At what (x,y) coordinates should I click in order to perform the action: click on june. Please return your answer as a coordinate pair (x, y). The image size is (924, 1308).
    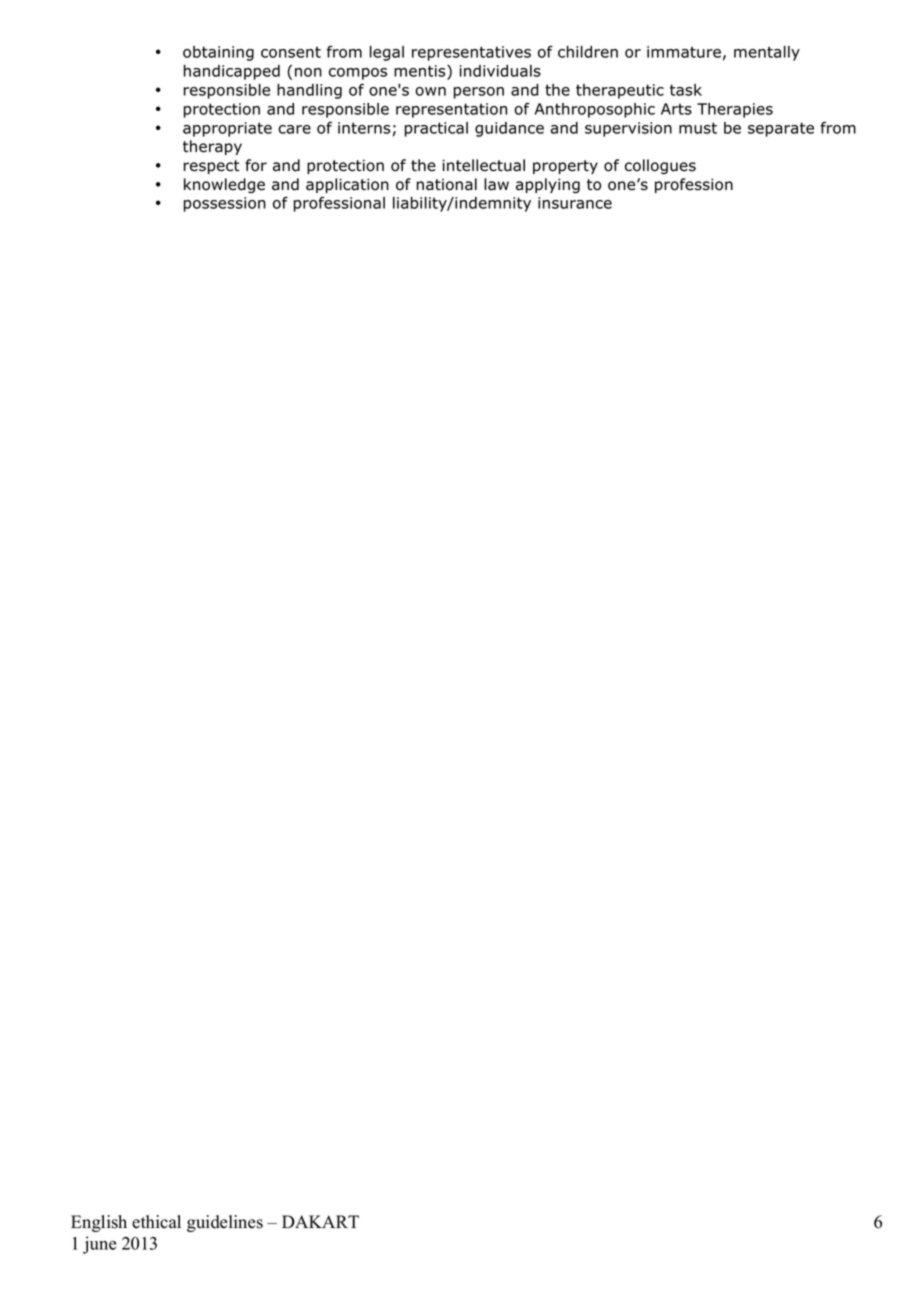
    Looking at the image, I should click on (99, 1245).
